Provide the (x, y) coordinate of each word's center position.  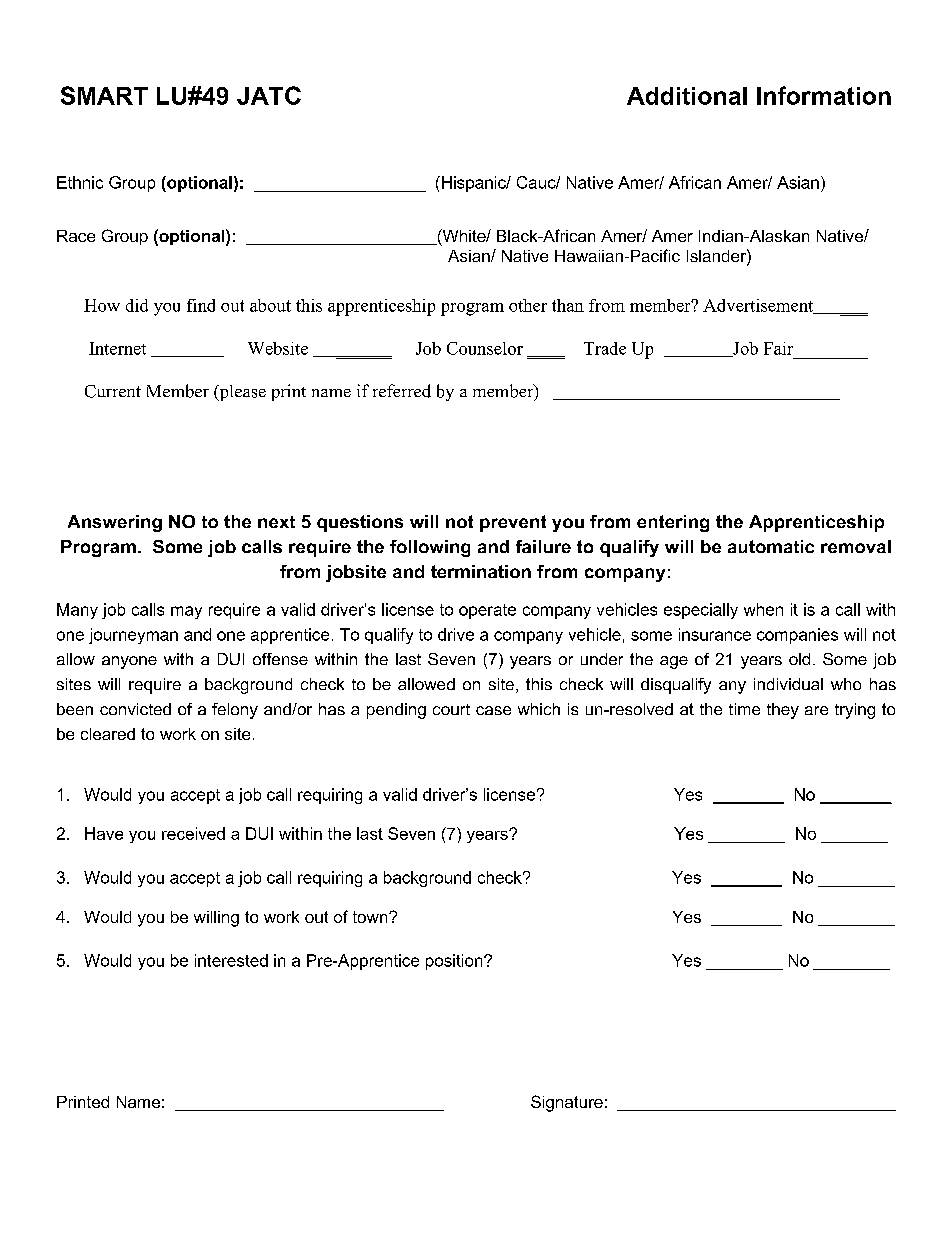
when (763, 609)
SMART (104, 95)
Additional (687, 96)
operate (487, 611)
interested (231, 960)
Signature (567, 1103)
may (186, 612)
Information (824, 95)
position (455, 962)
